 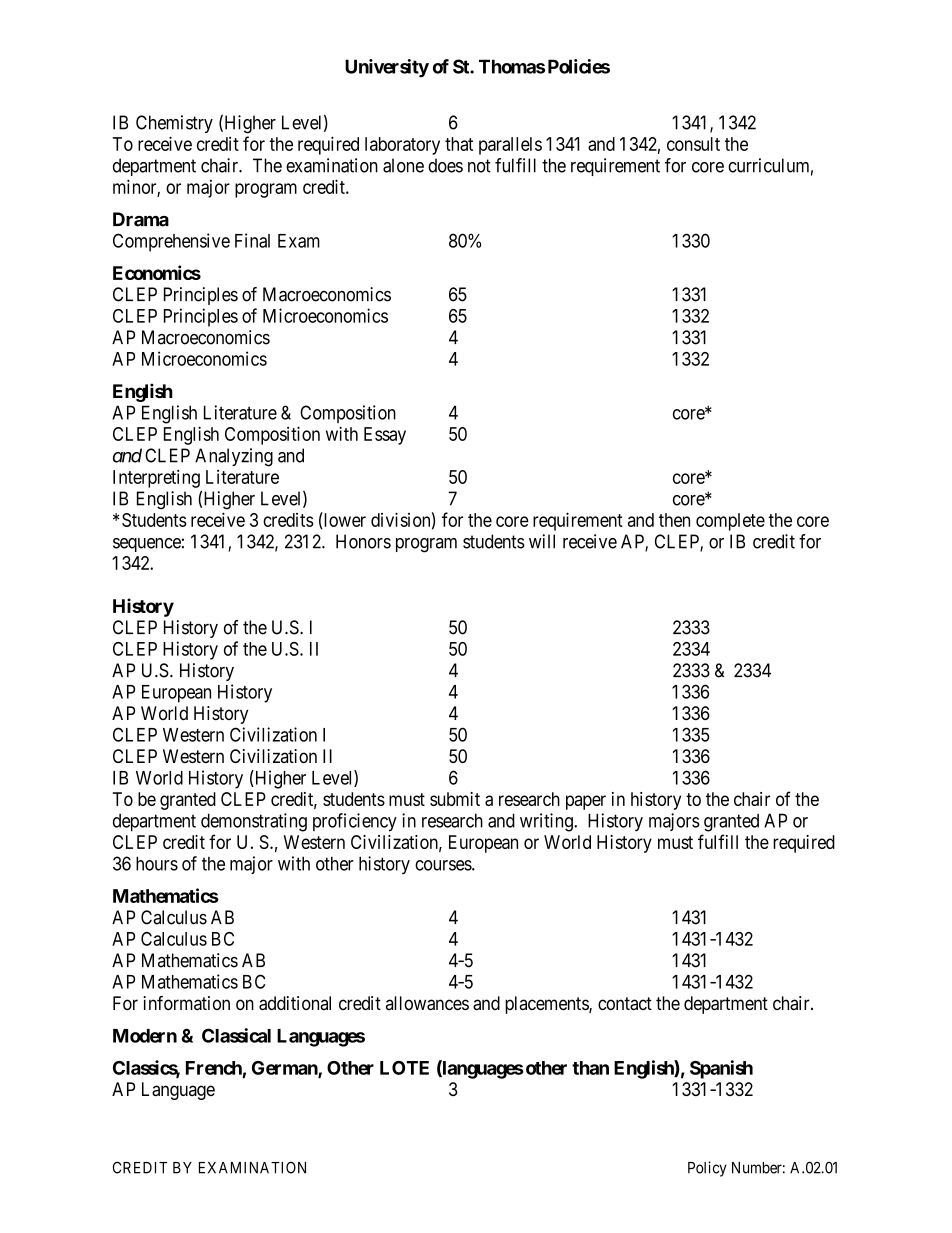 What do you see at coordinates (459, 144) in the screenshot?
I see `that` at bounding box center [459, 144].
